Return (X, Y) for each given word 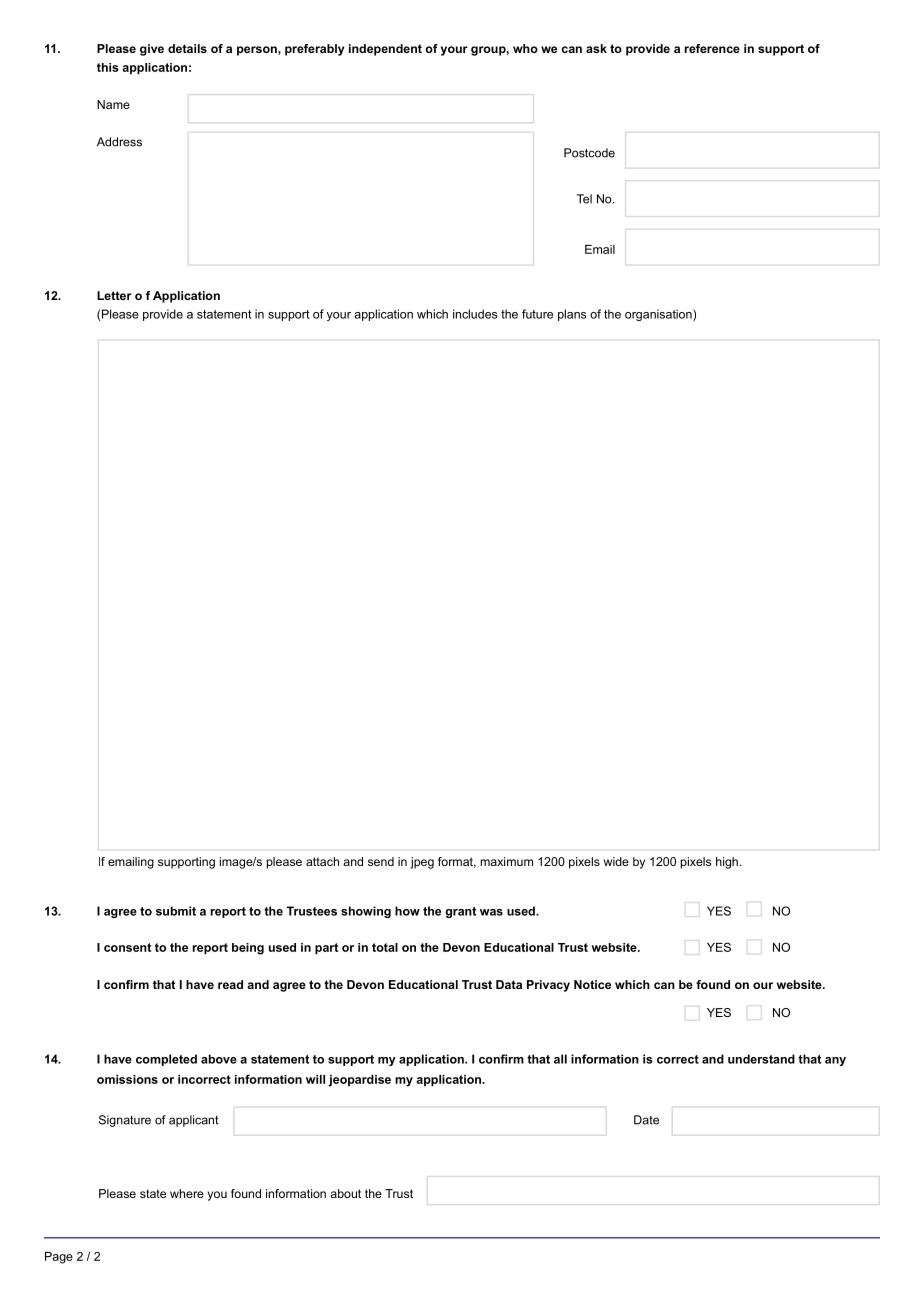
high (727, 863)
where (187, 1193)
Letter (114, 295)
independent (385, 50)
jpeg (422, 863)
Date (646, 1120)
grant (460, 912)
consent (127, 947)
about (345, 1193)
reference (712, 48)
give (152, 50)
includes (475, 314)
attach (322, 861)
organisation (659, 315)
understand (761, 1059)
